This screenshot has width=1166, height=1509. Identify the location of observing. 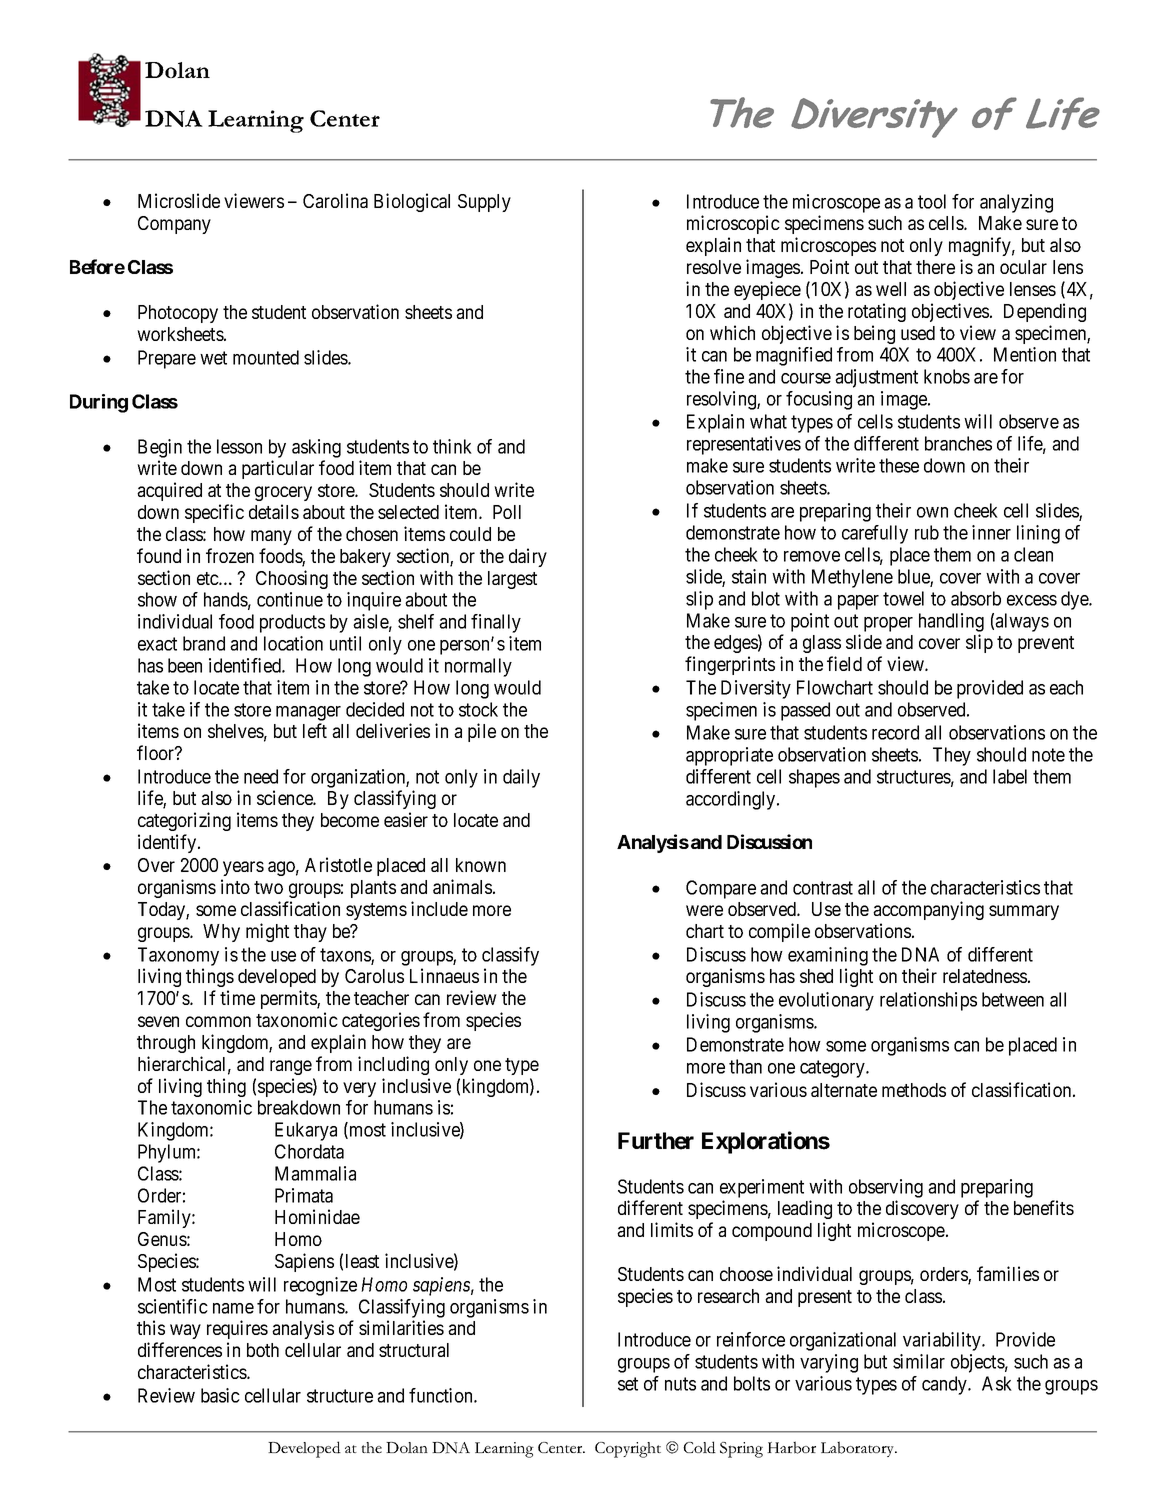
(886, 1188).
